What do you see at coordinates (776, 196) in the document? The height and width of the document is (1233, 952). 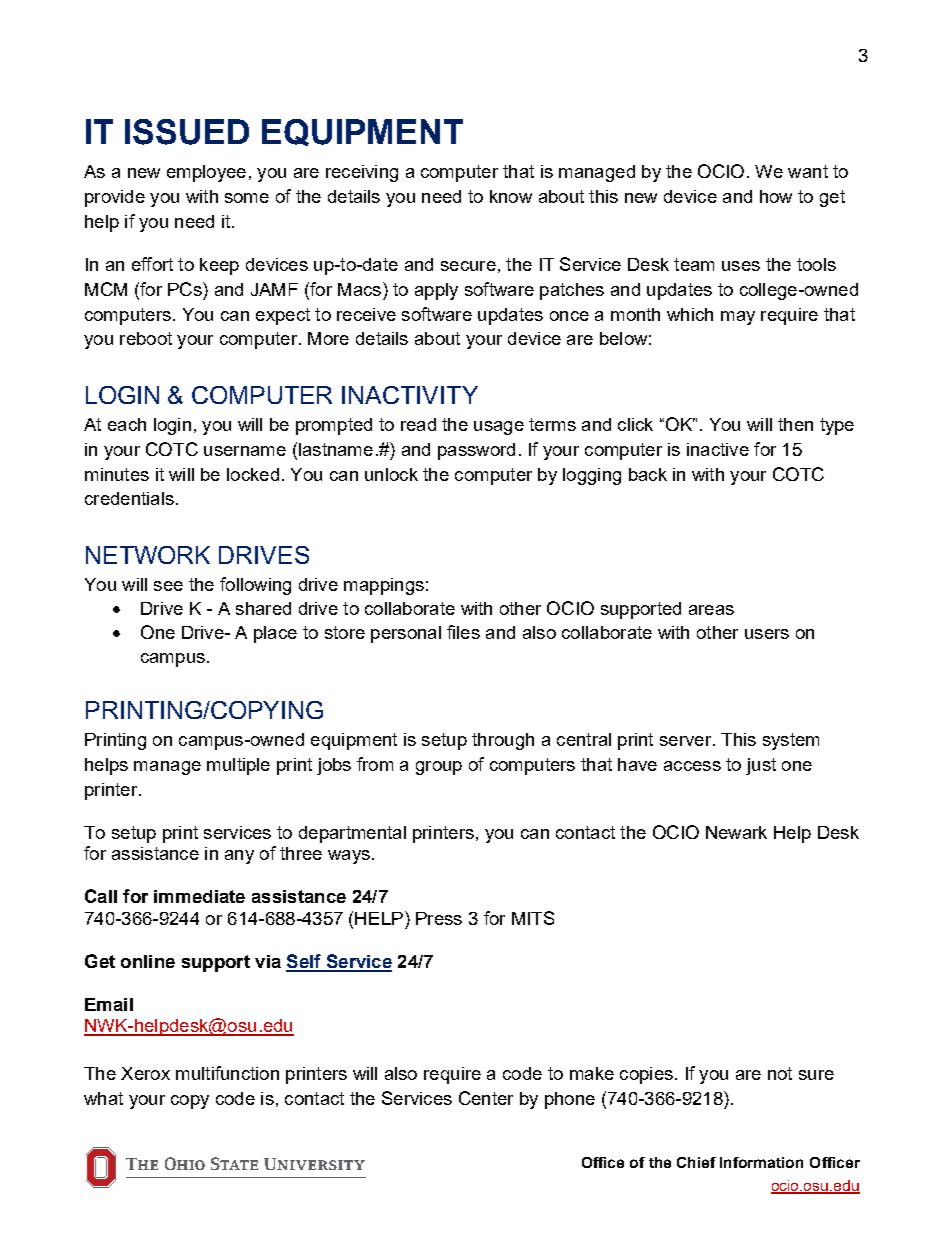 I see `how` at bounding box center [776, 196].
